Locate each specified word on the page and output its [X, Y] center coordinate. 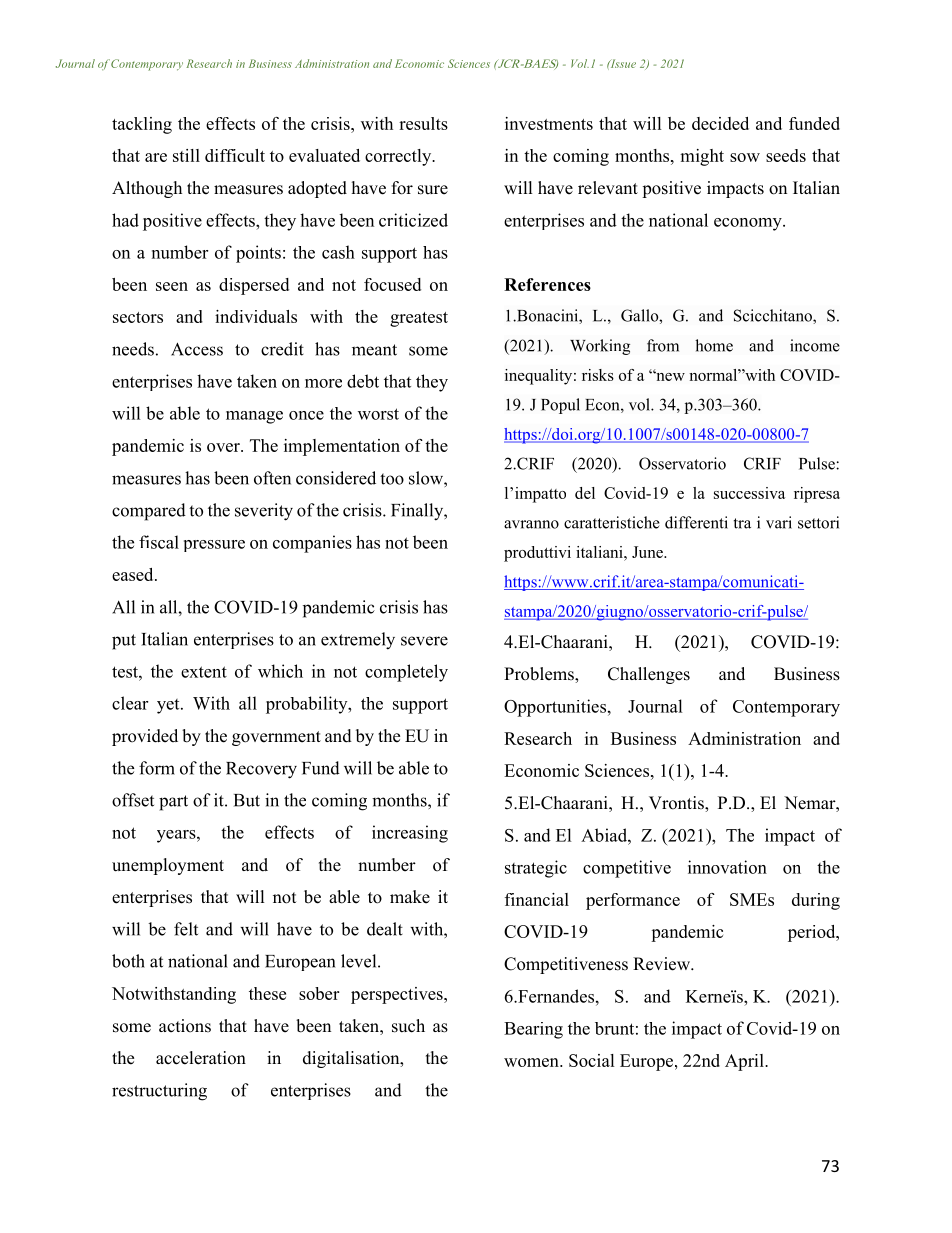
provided [145, 737]
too [392, 479]
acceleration [201, 1058]
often [272, 478]
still [186, 155]
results [423, 123]
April [745, 1062]
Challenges [649, 675]
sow [745, 157]
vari [779, 522]
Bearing [533, 1030]
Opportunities [555, 708]
